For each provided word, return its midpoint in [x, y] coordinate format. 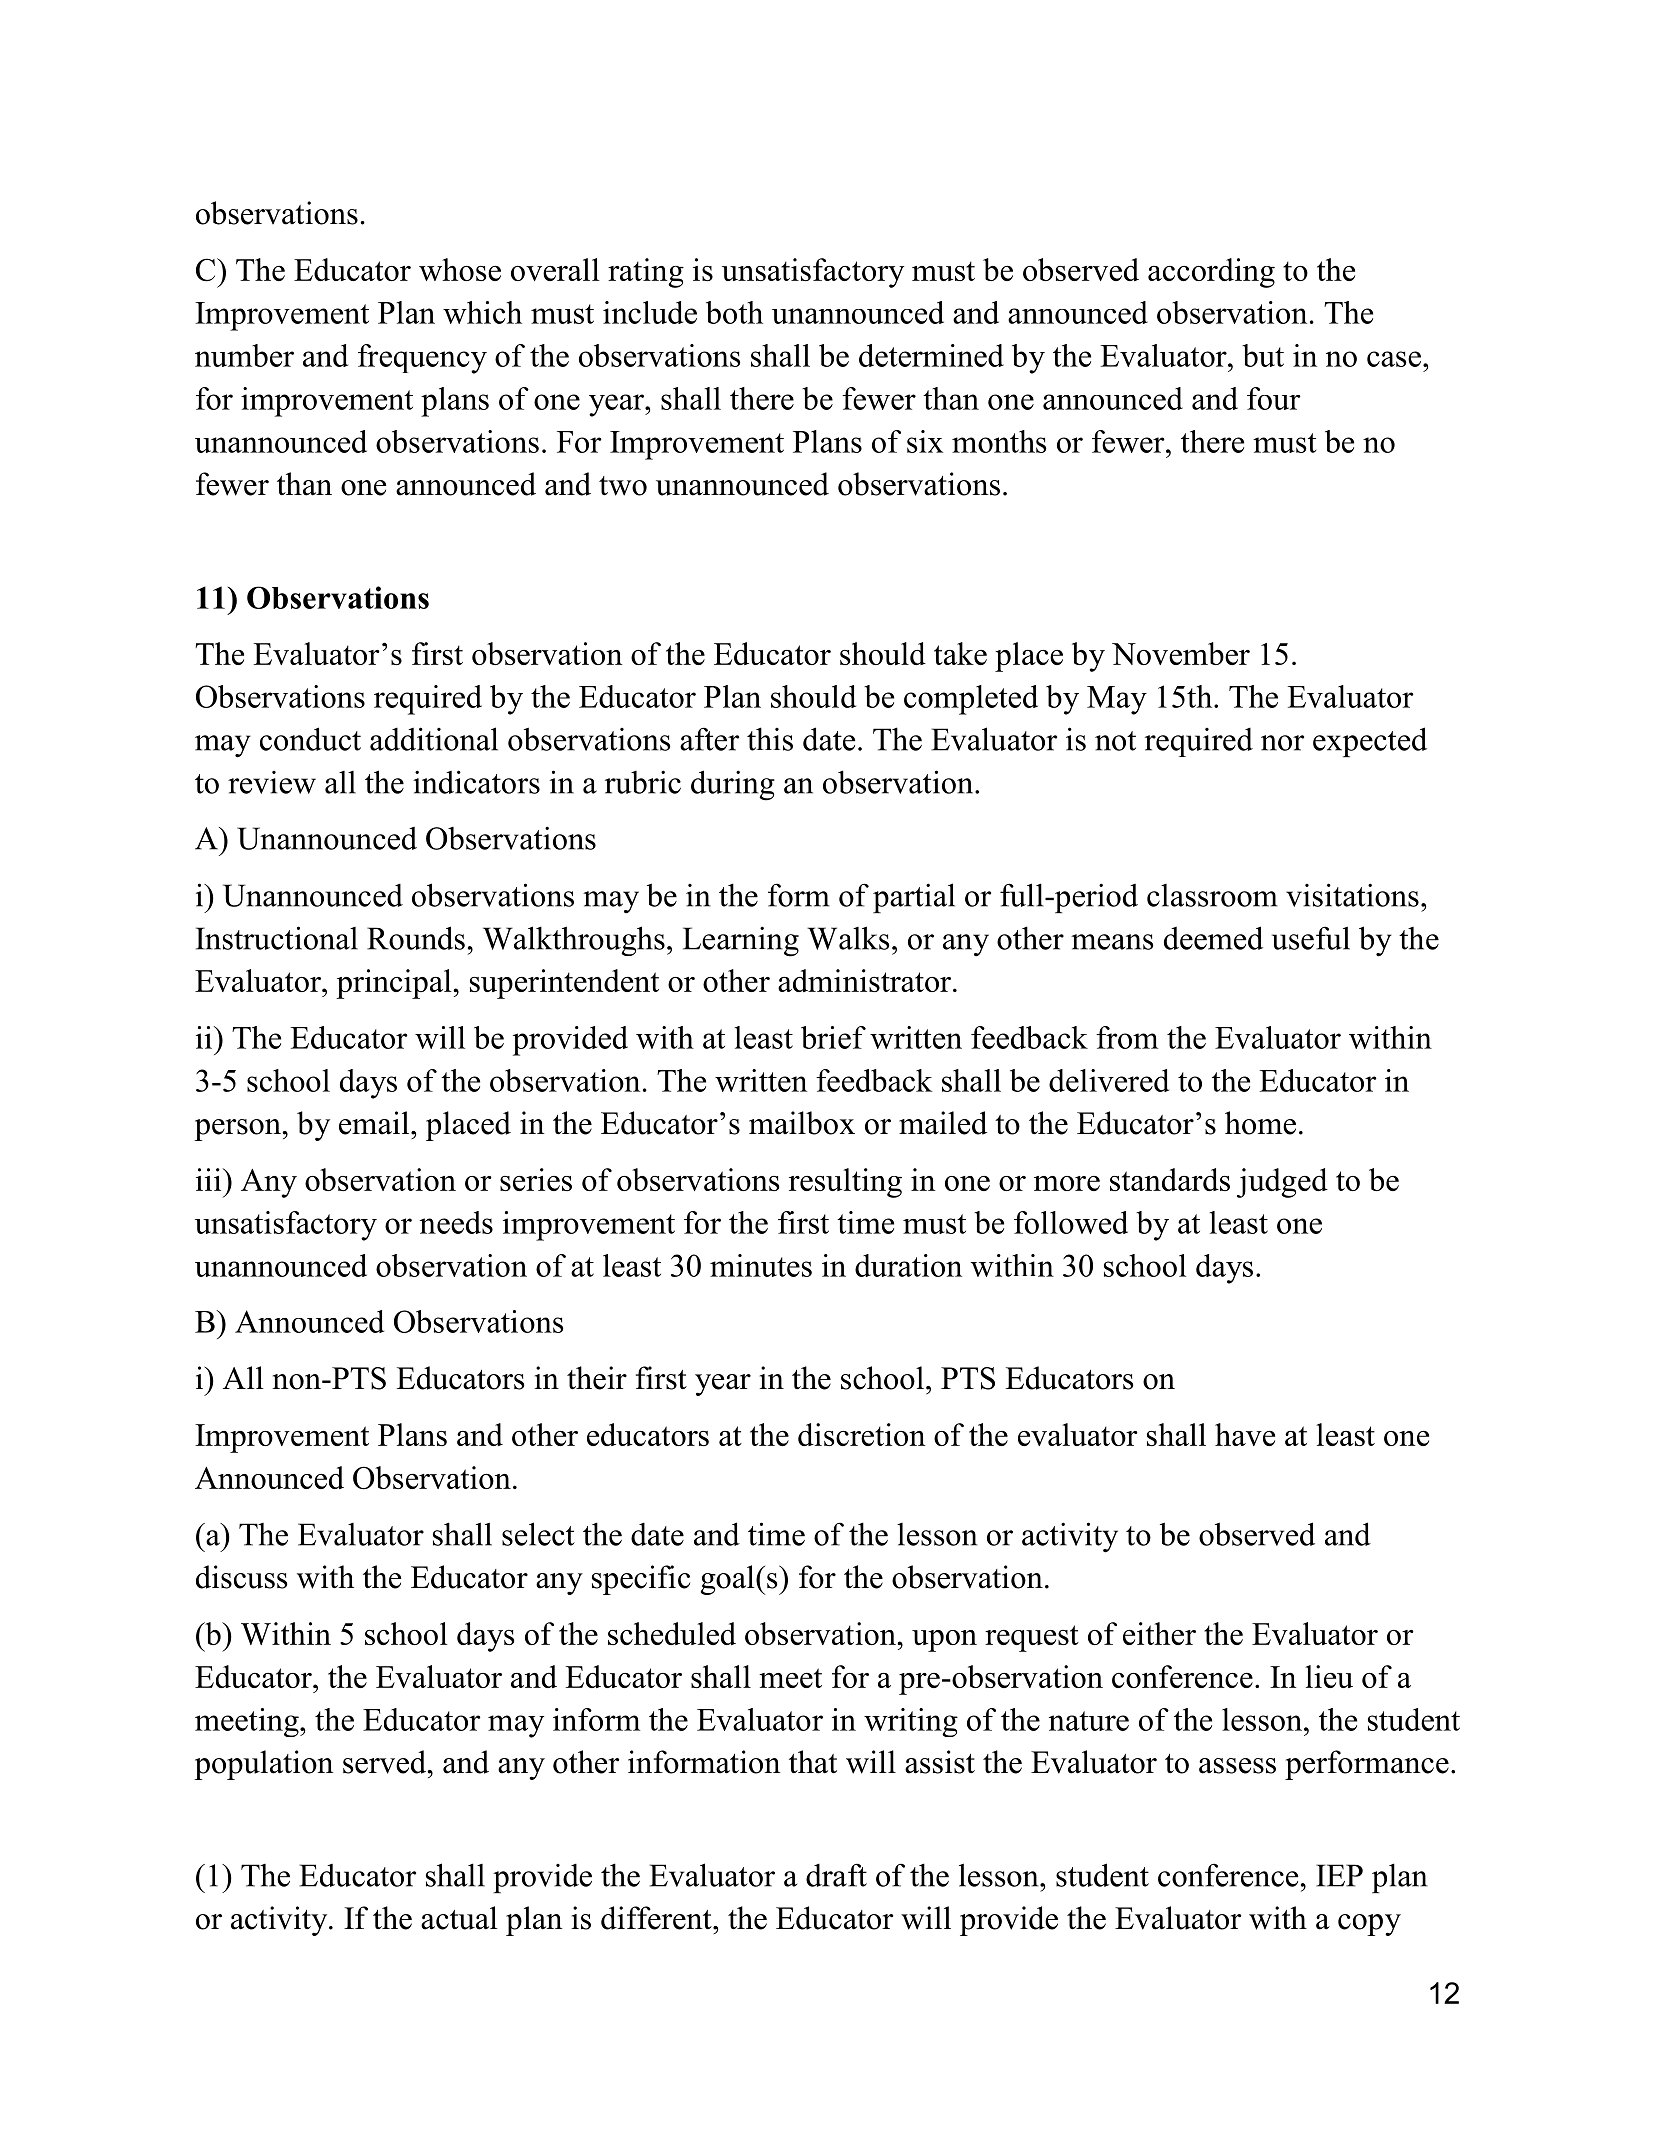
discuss [241, 1577]
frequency [422, 359]
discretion [862, 1434]
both [734, 312]
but [1263, 355]
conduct [310, 739]
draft [836, 1875]
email [375, 1123]
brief [833, 1037]
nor [1282, 743]
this [770, 739]
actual [459, 1918]
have [1245, 1434]
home [1260, 1123]
